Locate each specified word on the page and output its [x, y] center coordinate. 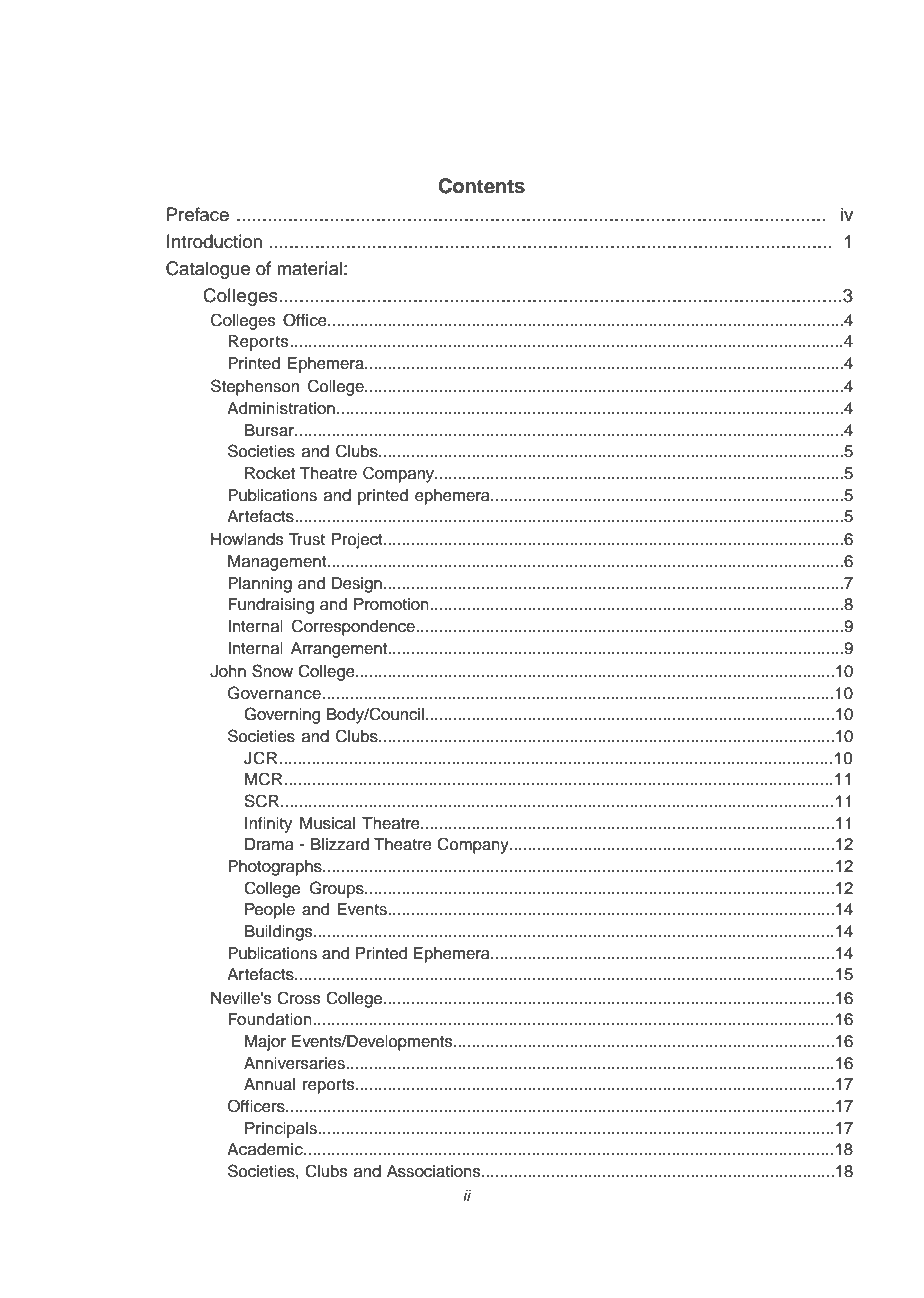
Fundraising [271, 606]
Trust [306, 539]
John [228, 671]
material [309, 268]
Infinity [268, 825]
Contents [481, 186]
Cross [299, 998]
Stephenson [255, 387]
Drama [269, 844]
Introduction [214, 241]
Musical [327, 823]
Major [265, 1043]
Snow [272, 671]
